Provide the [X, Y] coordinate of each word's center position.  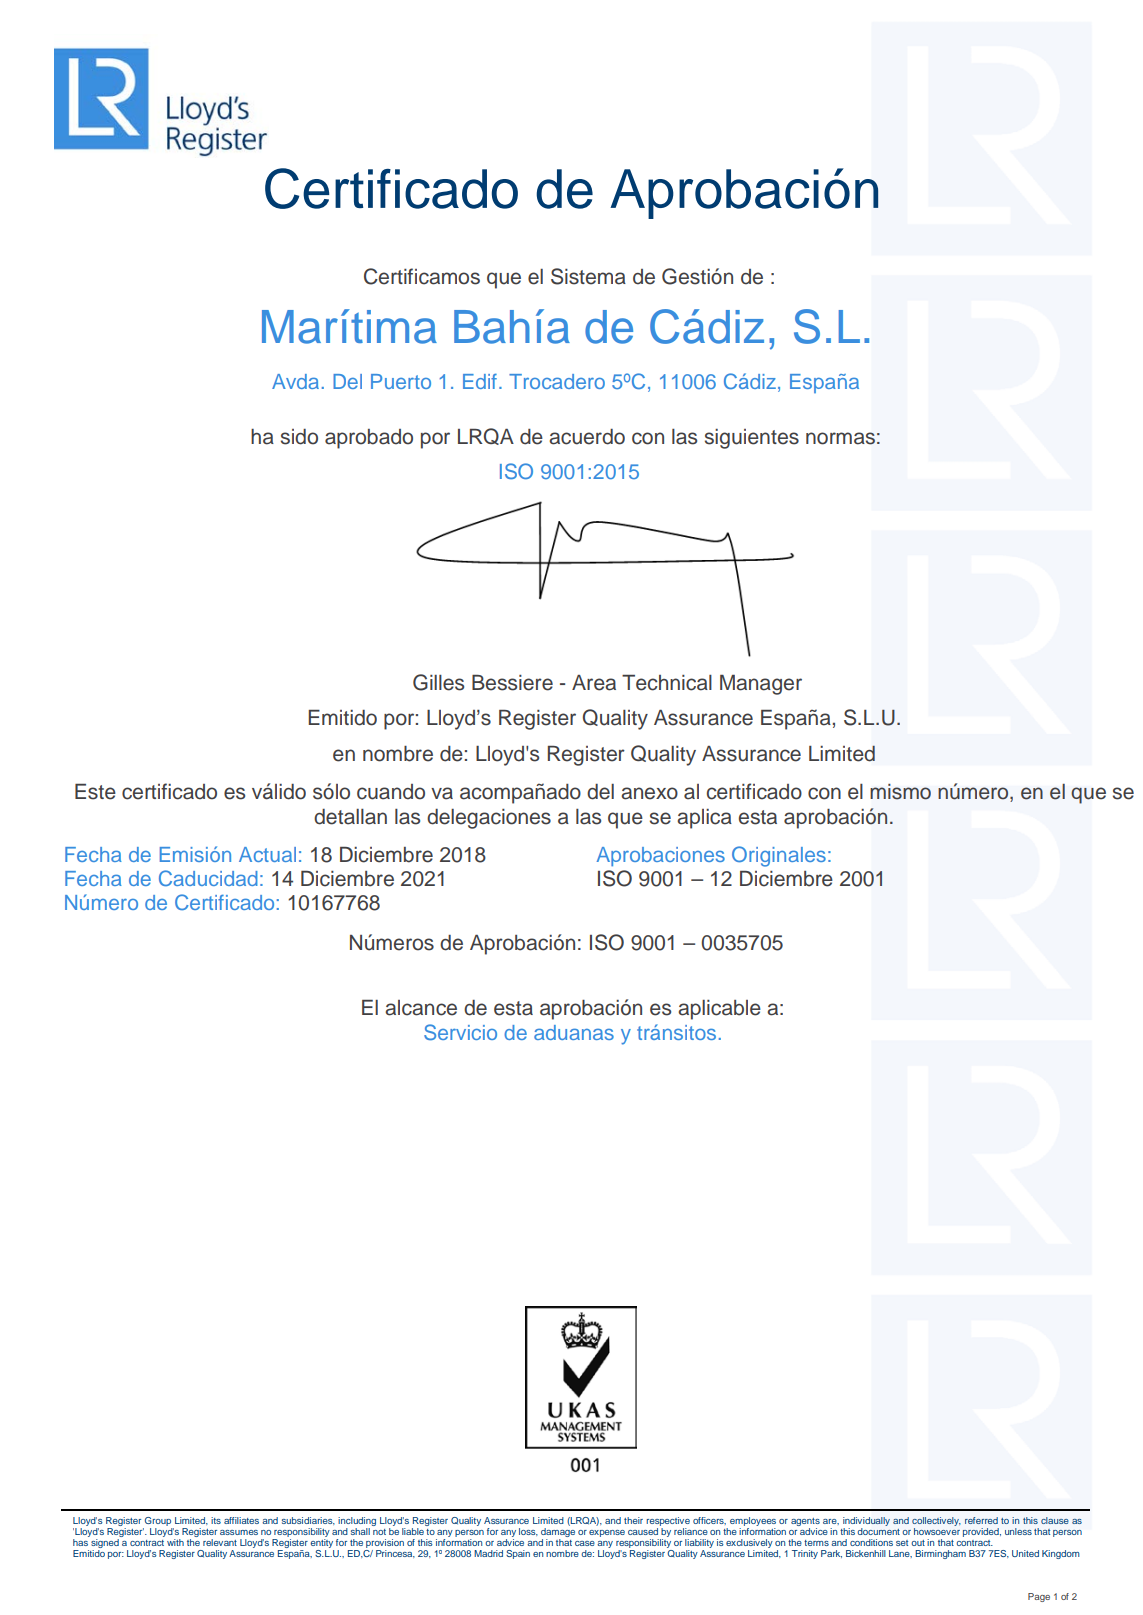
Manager [761, 685]
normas [840, 438]
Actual [267, 854]
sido [299, 437]
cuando [391, 792]
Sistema [588, 276]
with [175, 1542]
